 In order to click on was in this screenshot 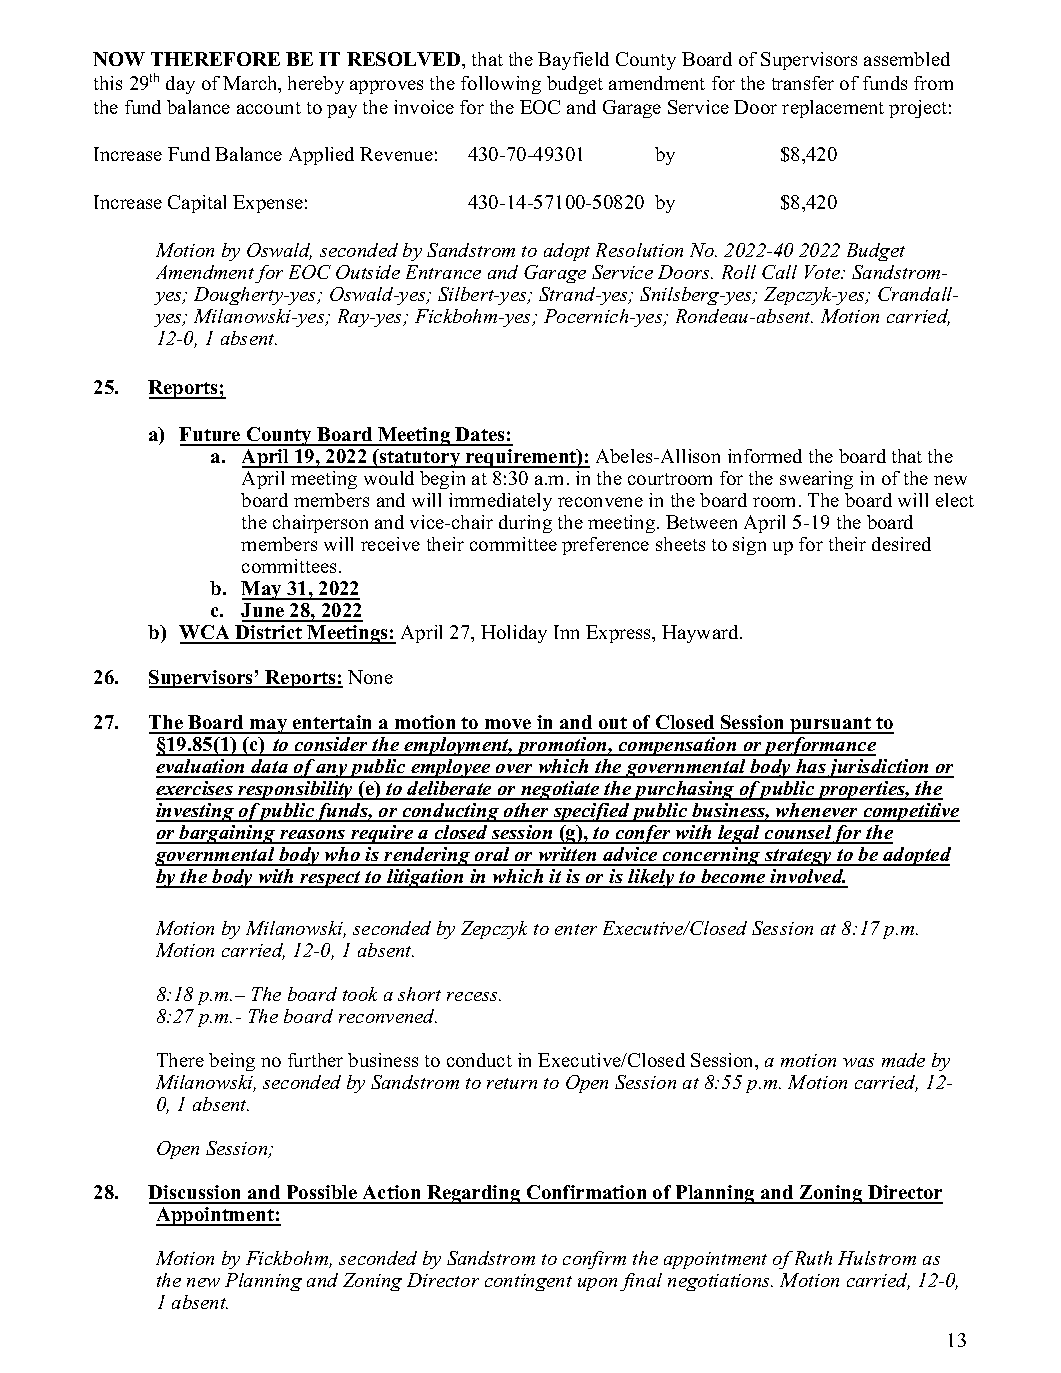, I will do `click(858, 1062)`.
